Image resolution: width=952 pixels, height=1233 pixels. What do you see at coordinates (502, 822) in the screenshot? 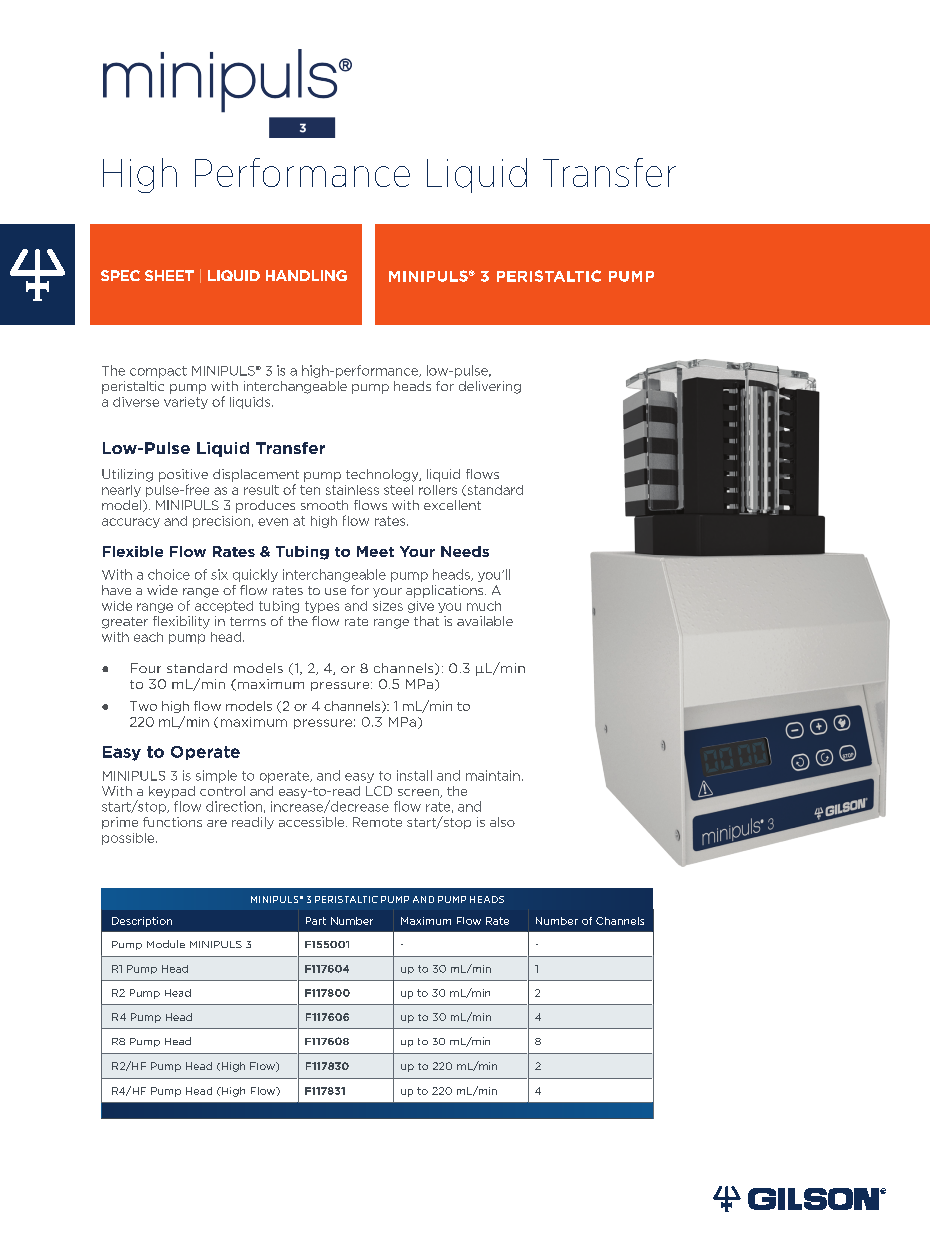
I see `also` at bounding box center [502, 822].
